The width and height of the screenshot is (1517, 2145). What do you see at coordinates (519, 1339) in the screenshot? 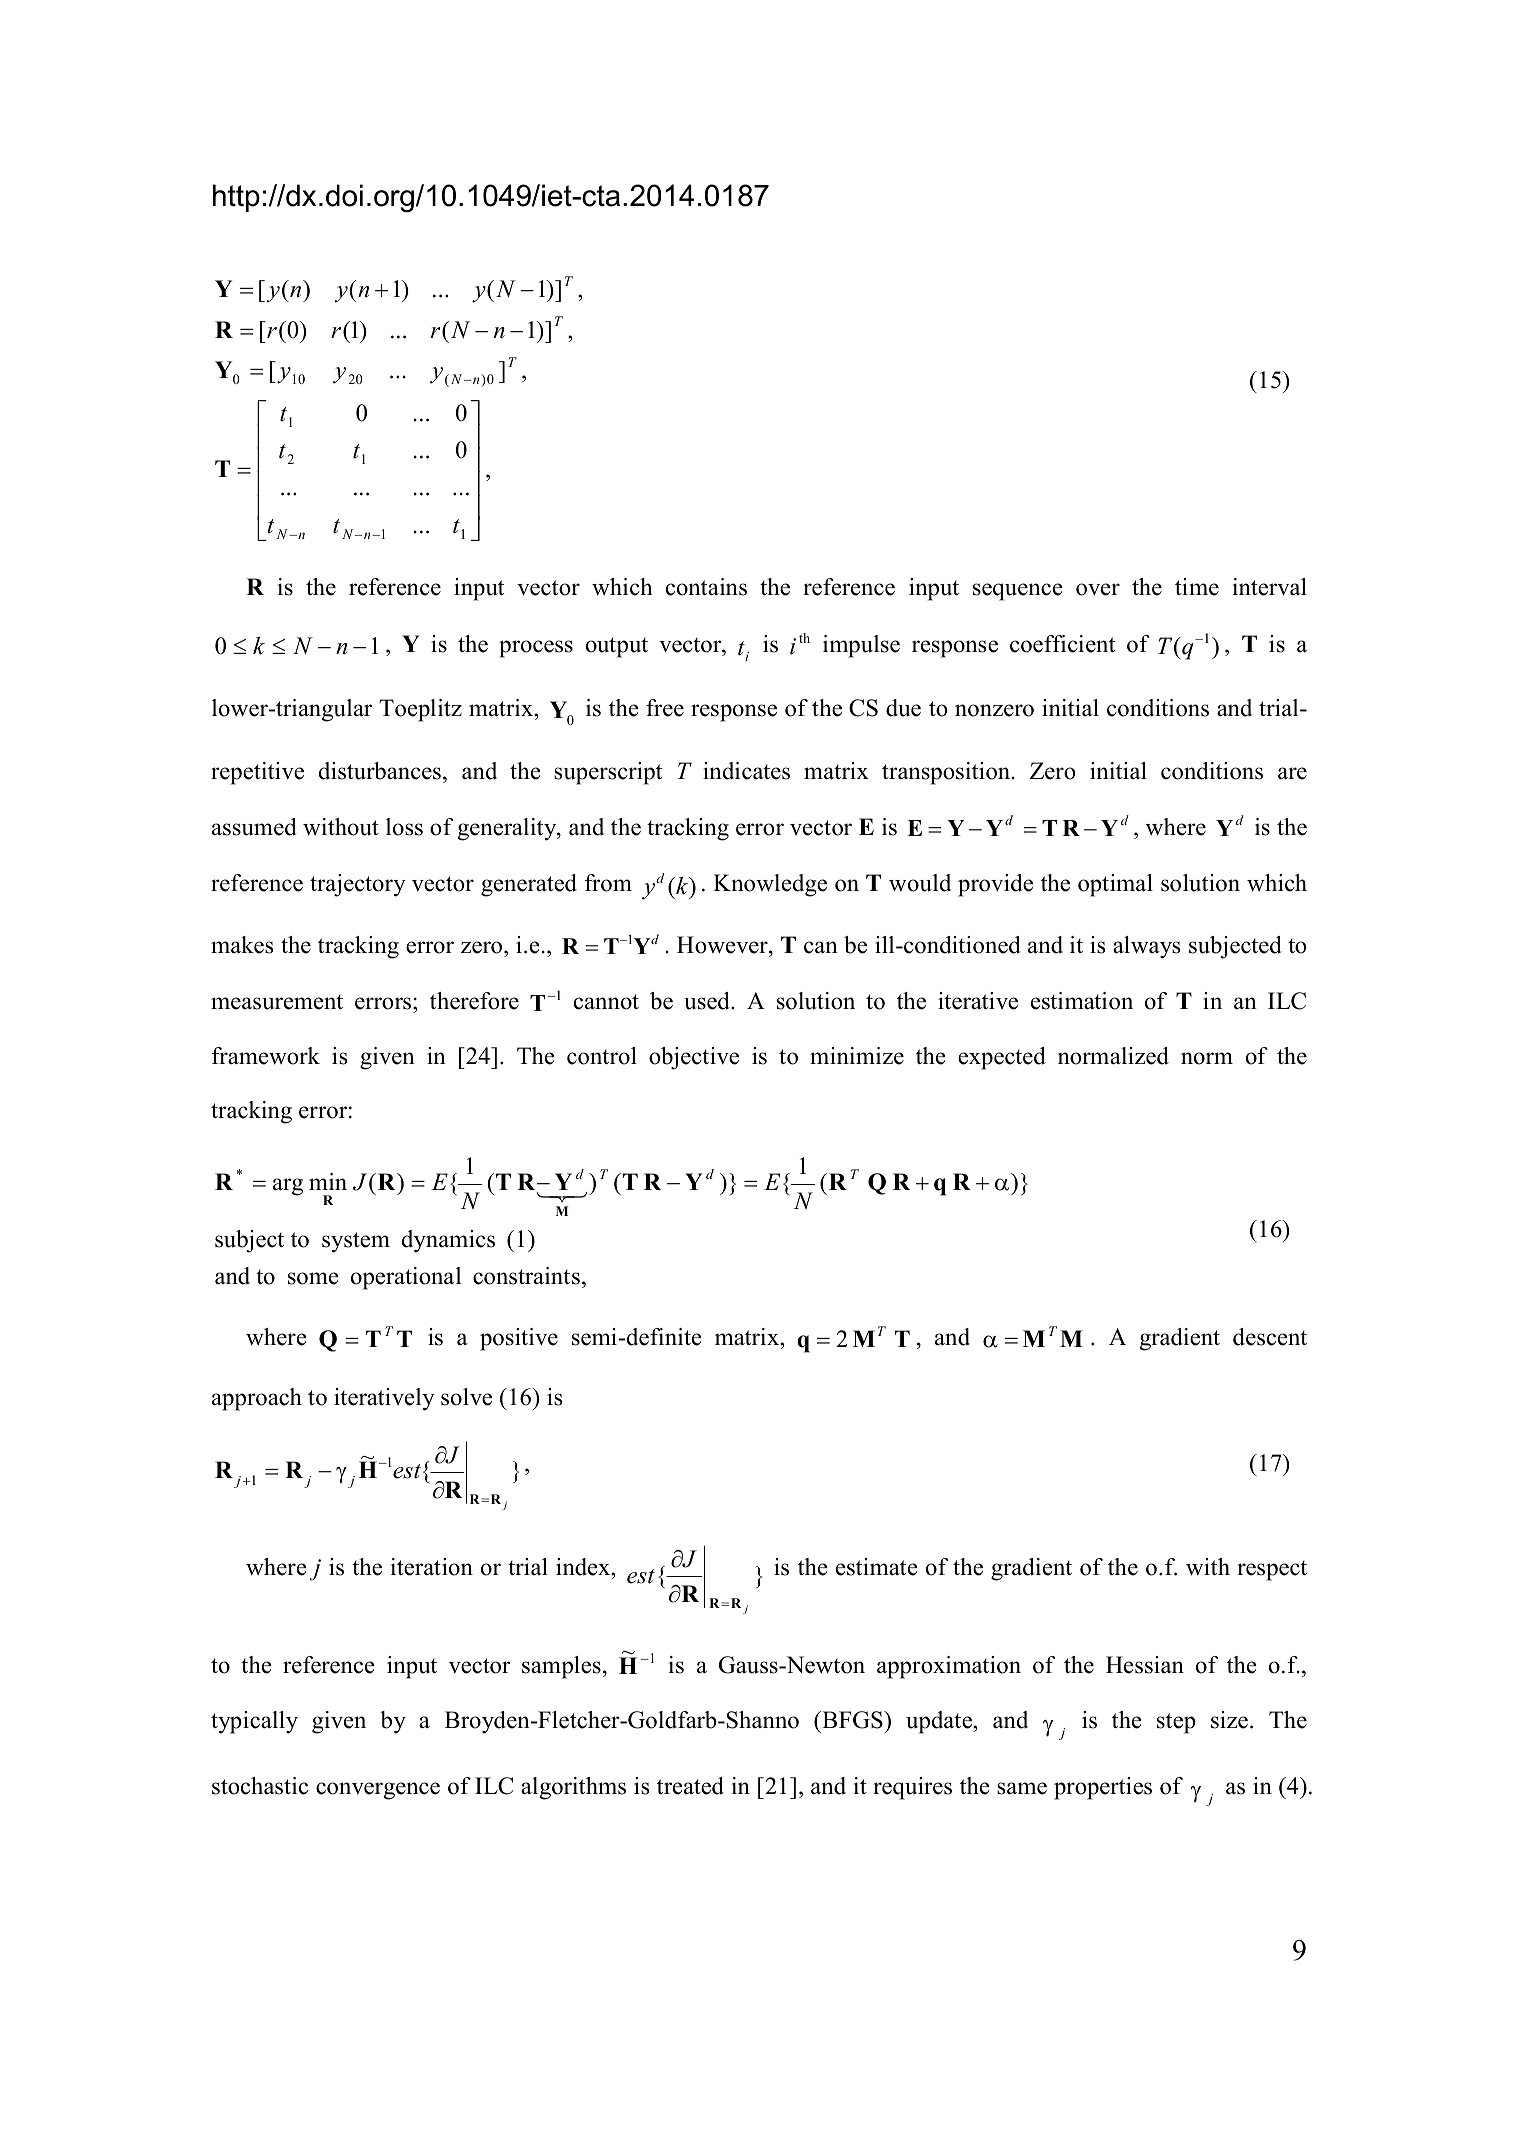
I see `positive` at bounding box center [519, 1339].
